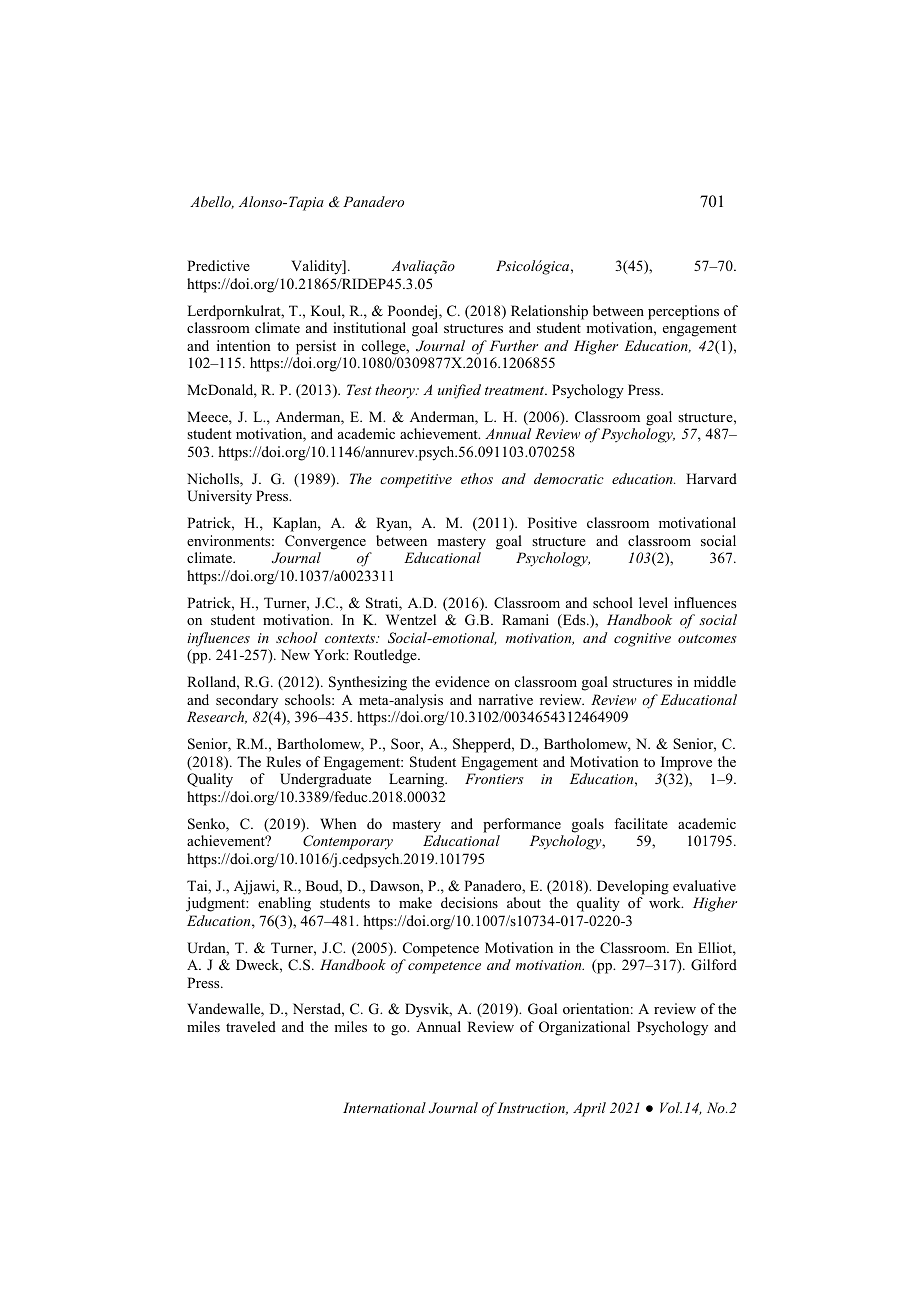 This screenshot has width=924, height=1309. I want to click on Further, so click(514, 345).
